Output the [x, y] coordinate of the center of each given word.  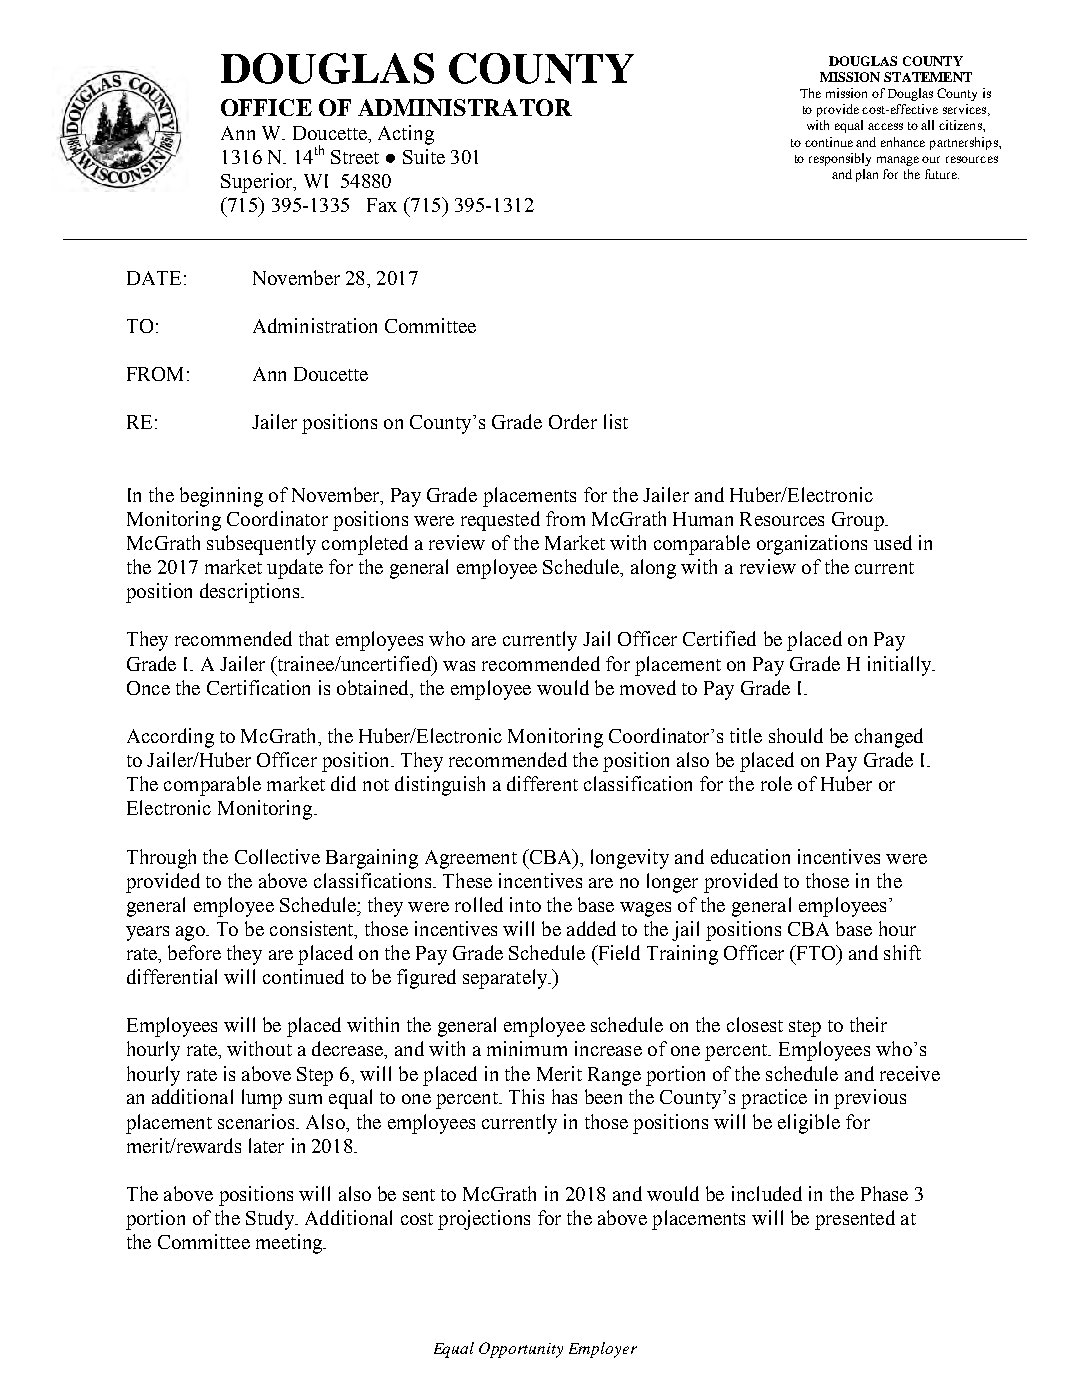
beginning [221, 497]
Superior [258, 183]
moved [648, 687]
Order [573, 421]
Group [859, 521]
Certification [258, 687]
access [885, 126]
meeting [290, 1244]
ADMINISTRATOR [465, 107]
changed [889, 738]
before [194, 952]
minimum [527, 1048]
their [868, 1024]
